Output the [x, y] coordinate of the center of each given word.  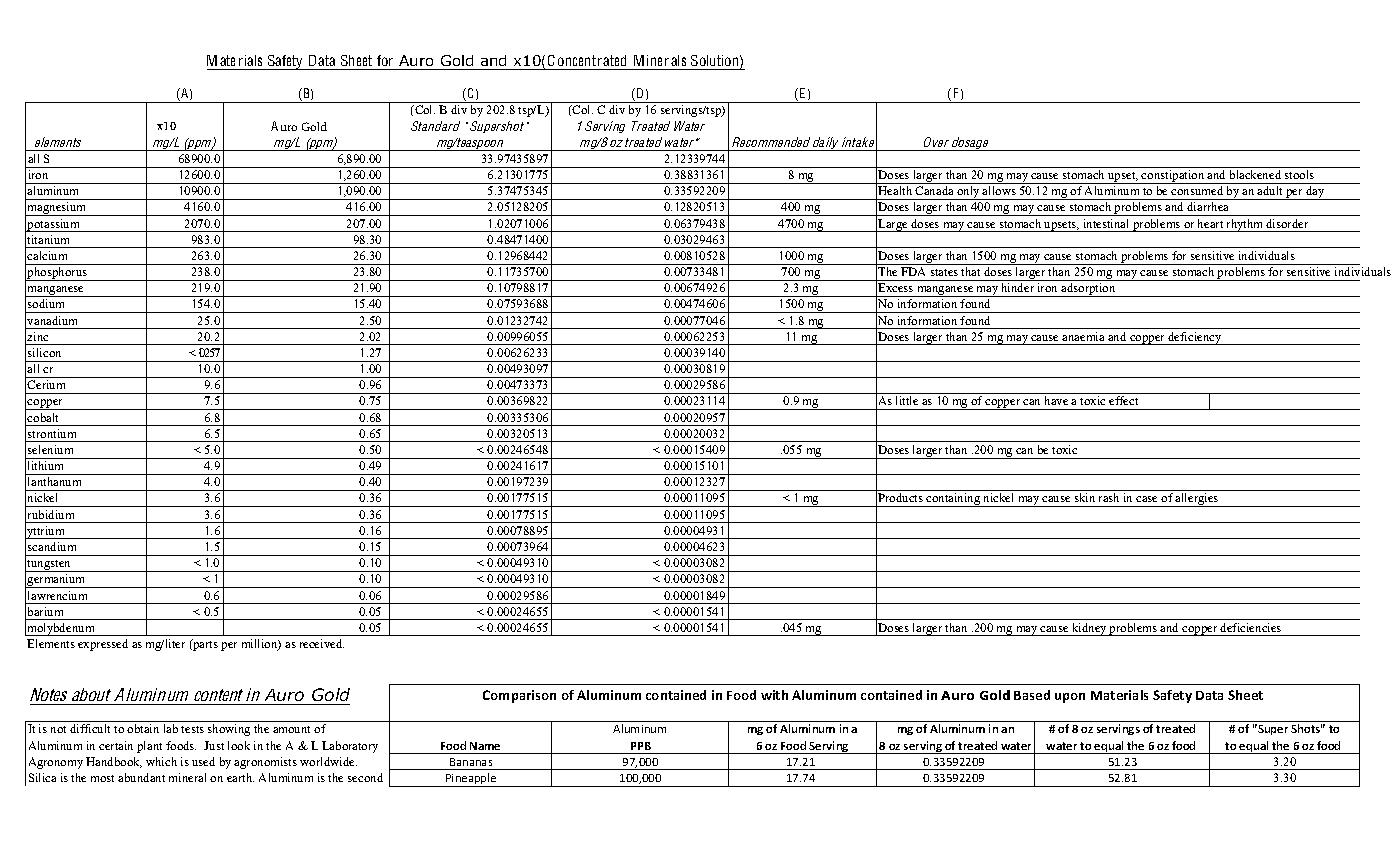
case [1146, 499]
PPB [641, 746]
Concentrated [587, 62]
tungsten [50, 566]
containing [954, 500]
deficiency [1195, 338]
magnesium [57, 209]
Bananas [471, 762]
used [203, 761]
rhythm [1245, 225]
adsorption [1089, 290]
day [1315, 193]
